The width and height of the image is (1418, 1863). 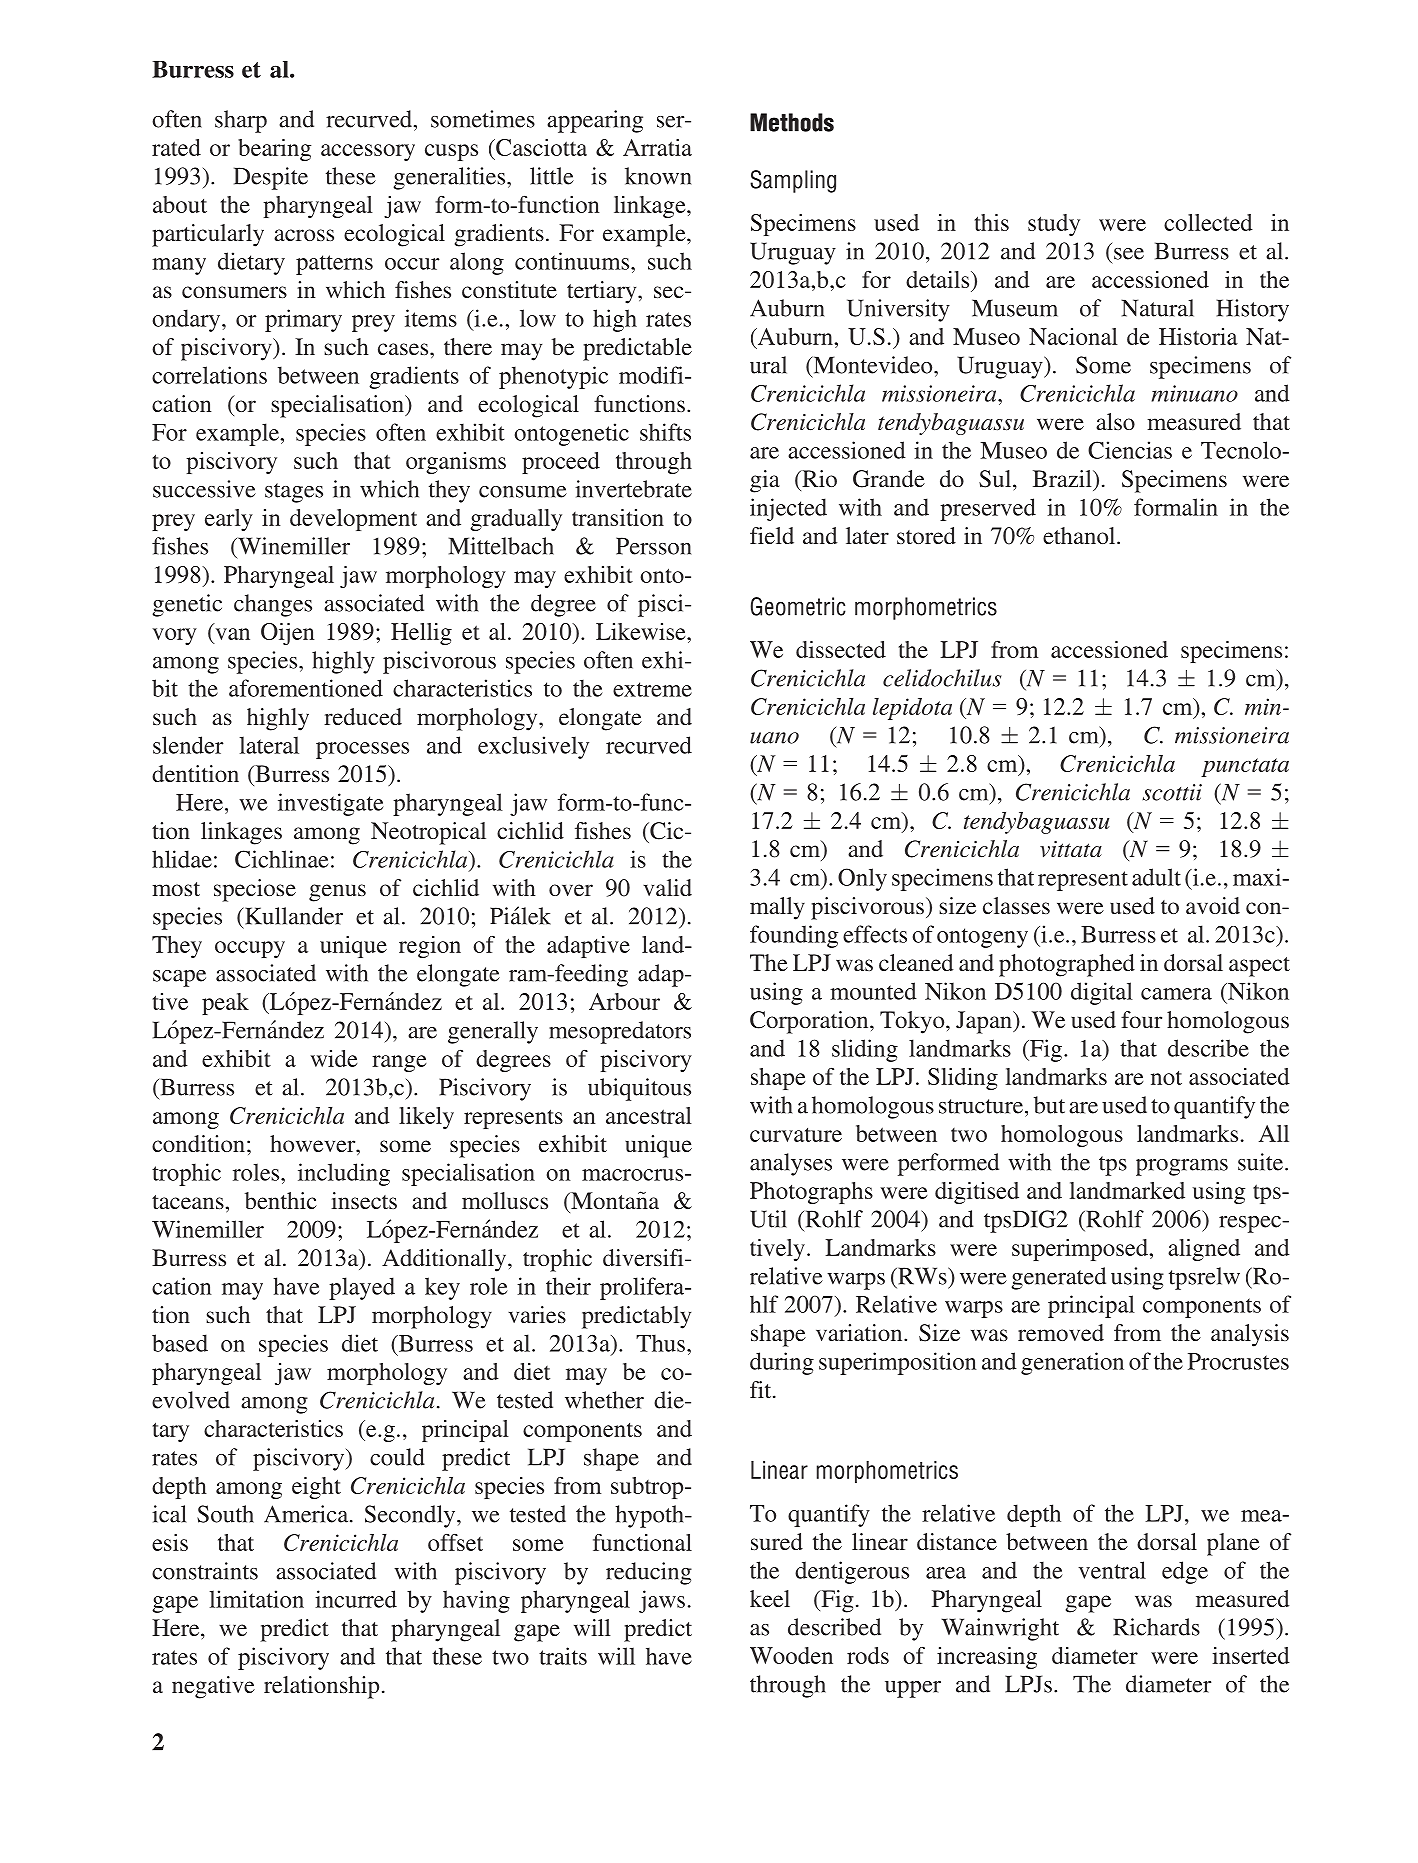 I want to click on superimposed, so click(x=1081, y=1250).
